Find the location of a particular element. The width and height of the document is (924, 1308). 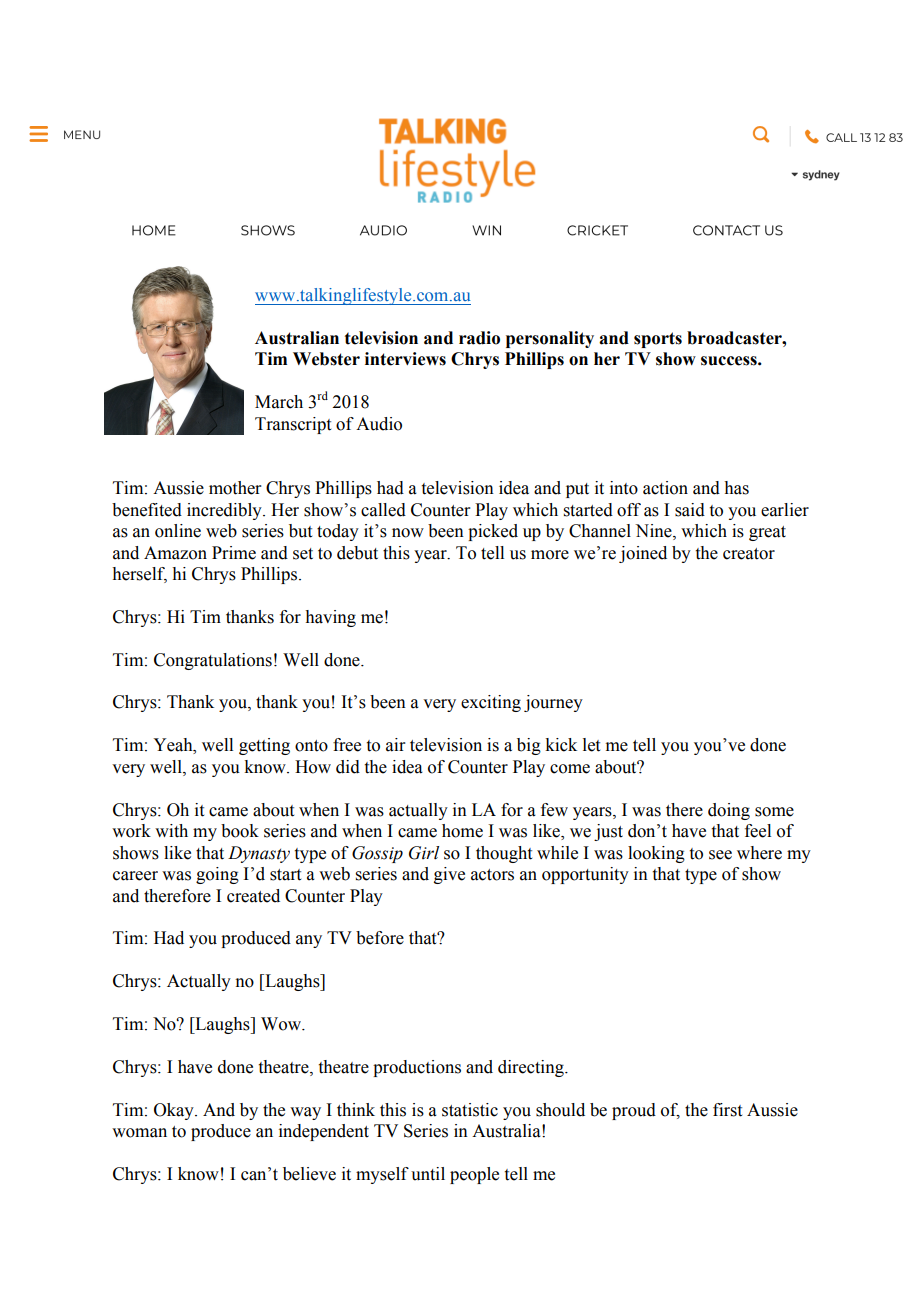

air is located at coordinates (396, 745).
